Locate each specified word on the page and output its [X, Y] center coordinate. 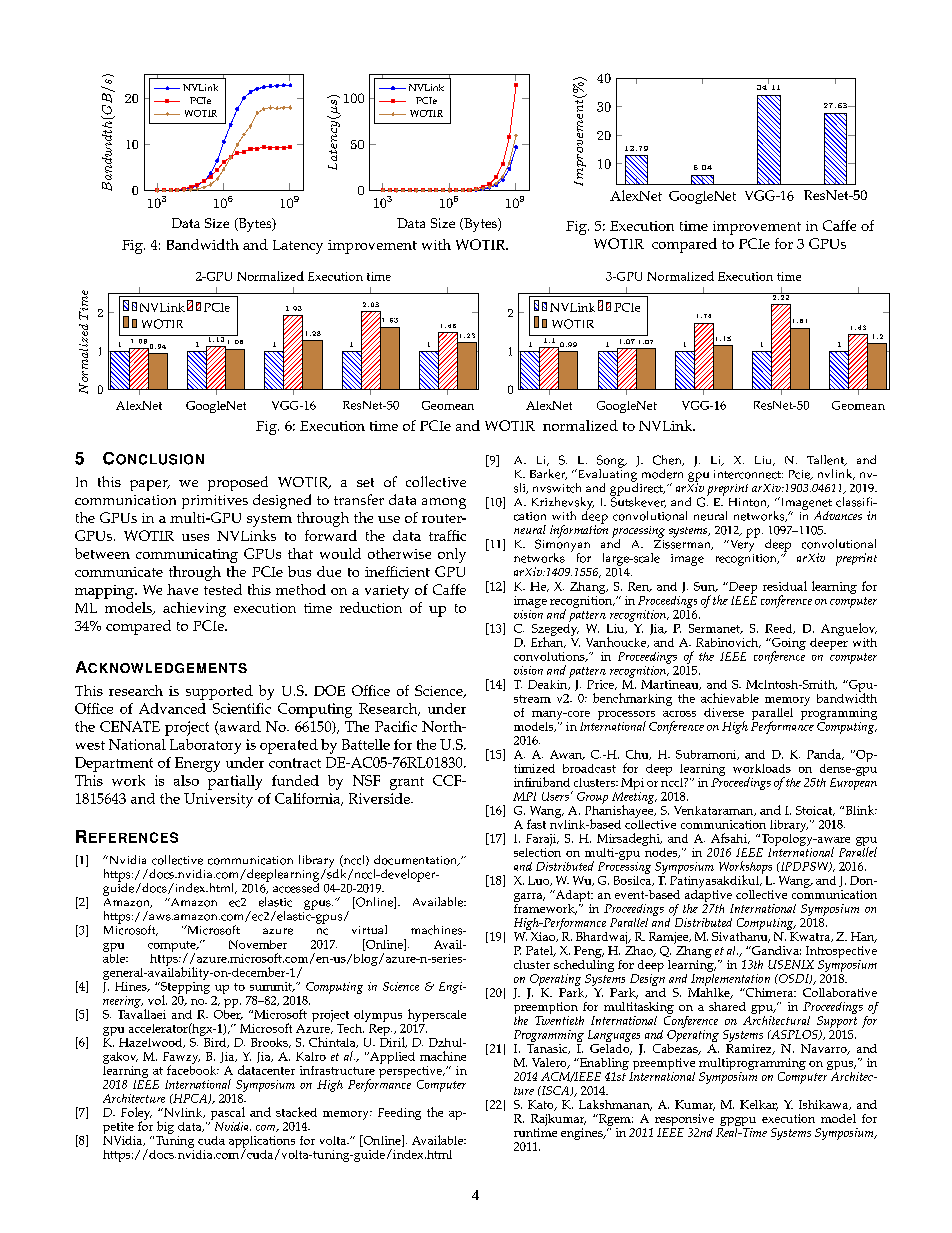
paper [150, 485]
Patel [540, 951]
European [853, 782]
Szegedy [555, 629]
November [258, 944]
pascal [228, 1113]
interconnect [748, 474]
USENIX [791, 964]
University [218, 800]
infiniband [542, 782]
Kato [542, 1105]
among [444, 503]
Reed [780, 629]
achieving [194, 609]
